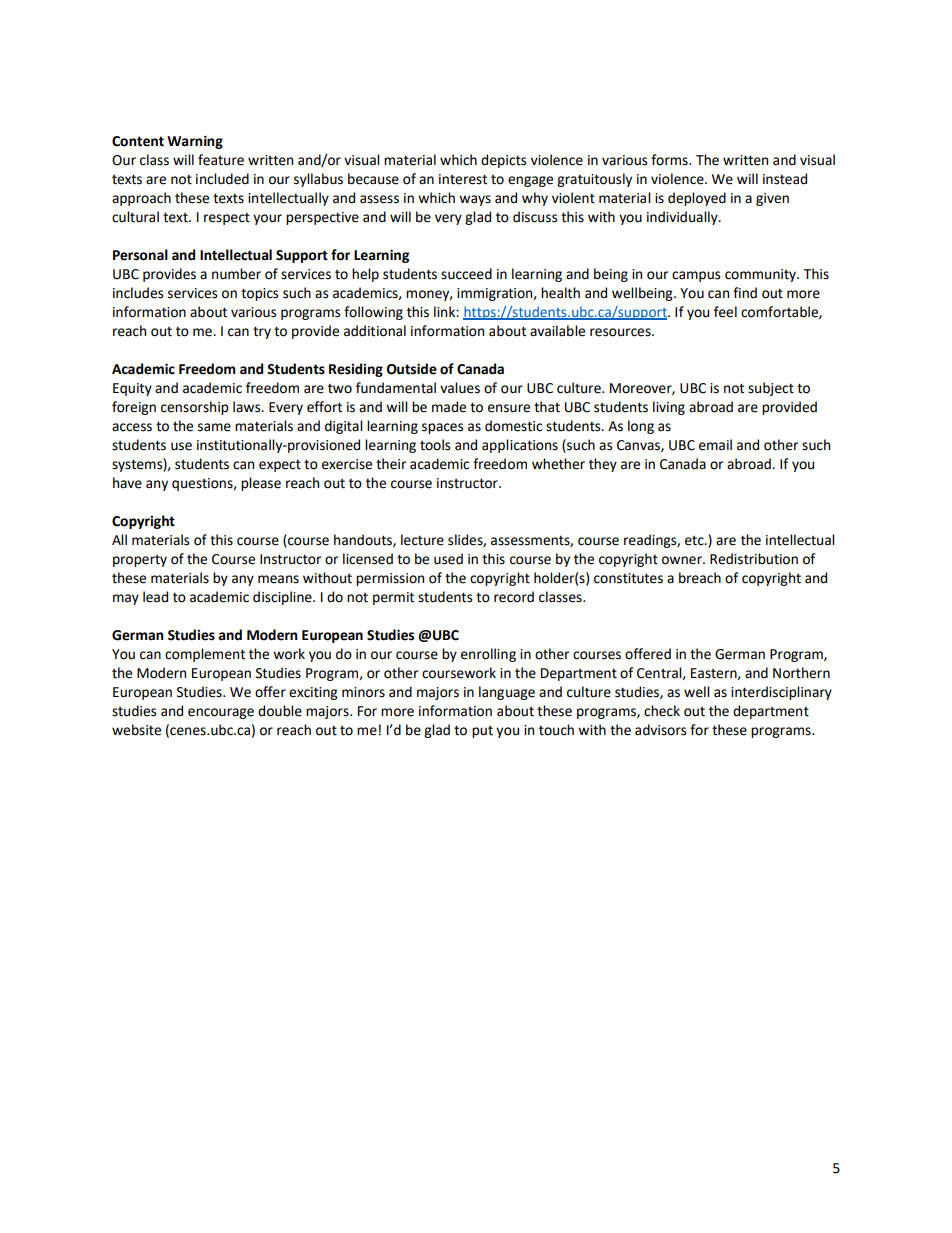 The image size is (952, 1233). Describe the element at coordinates (695, 541) in the screenshot. I see `etc` at that location.
